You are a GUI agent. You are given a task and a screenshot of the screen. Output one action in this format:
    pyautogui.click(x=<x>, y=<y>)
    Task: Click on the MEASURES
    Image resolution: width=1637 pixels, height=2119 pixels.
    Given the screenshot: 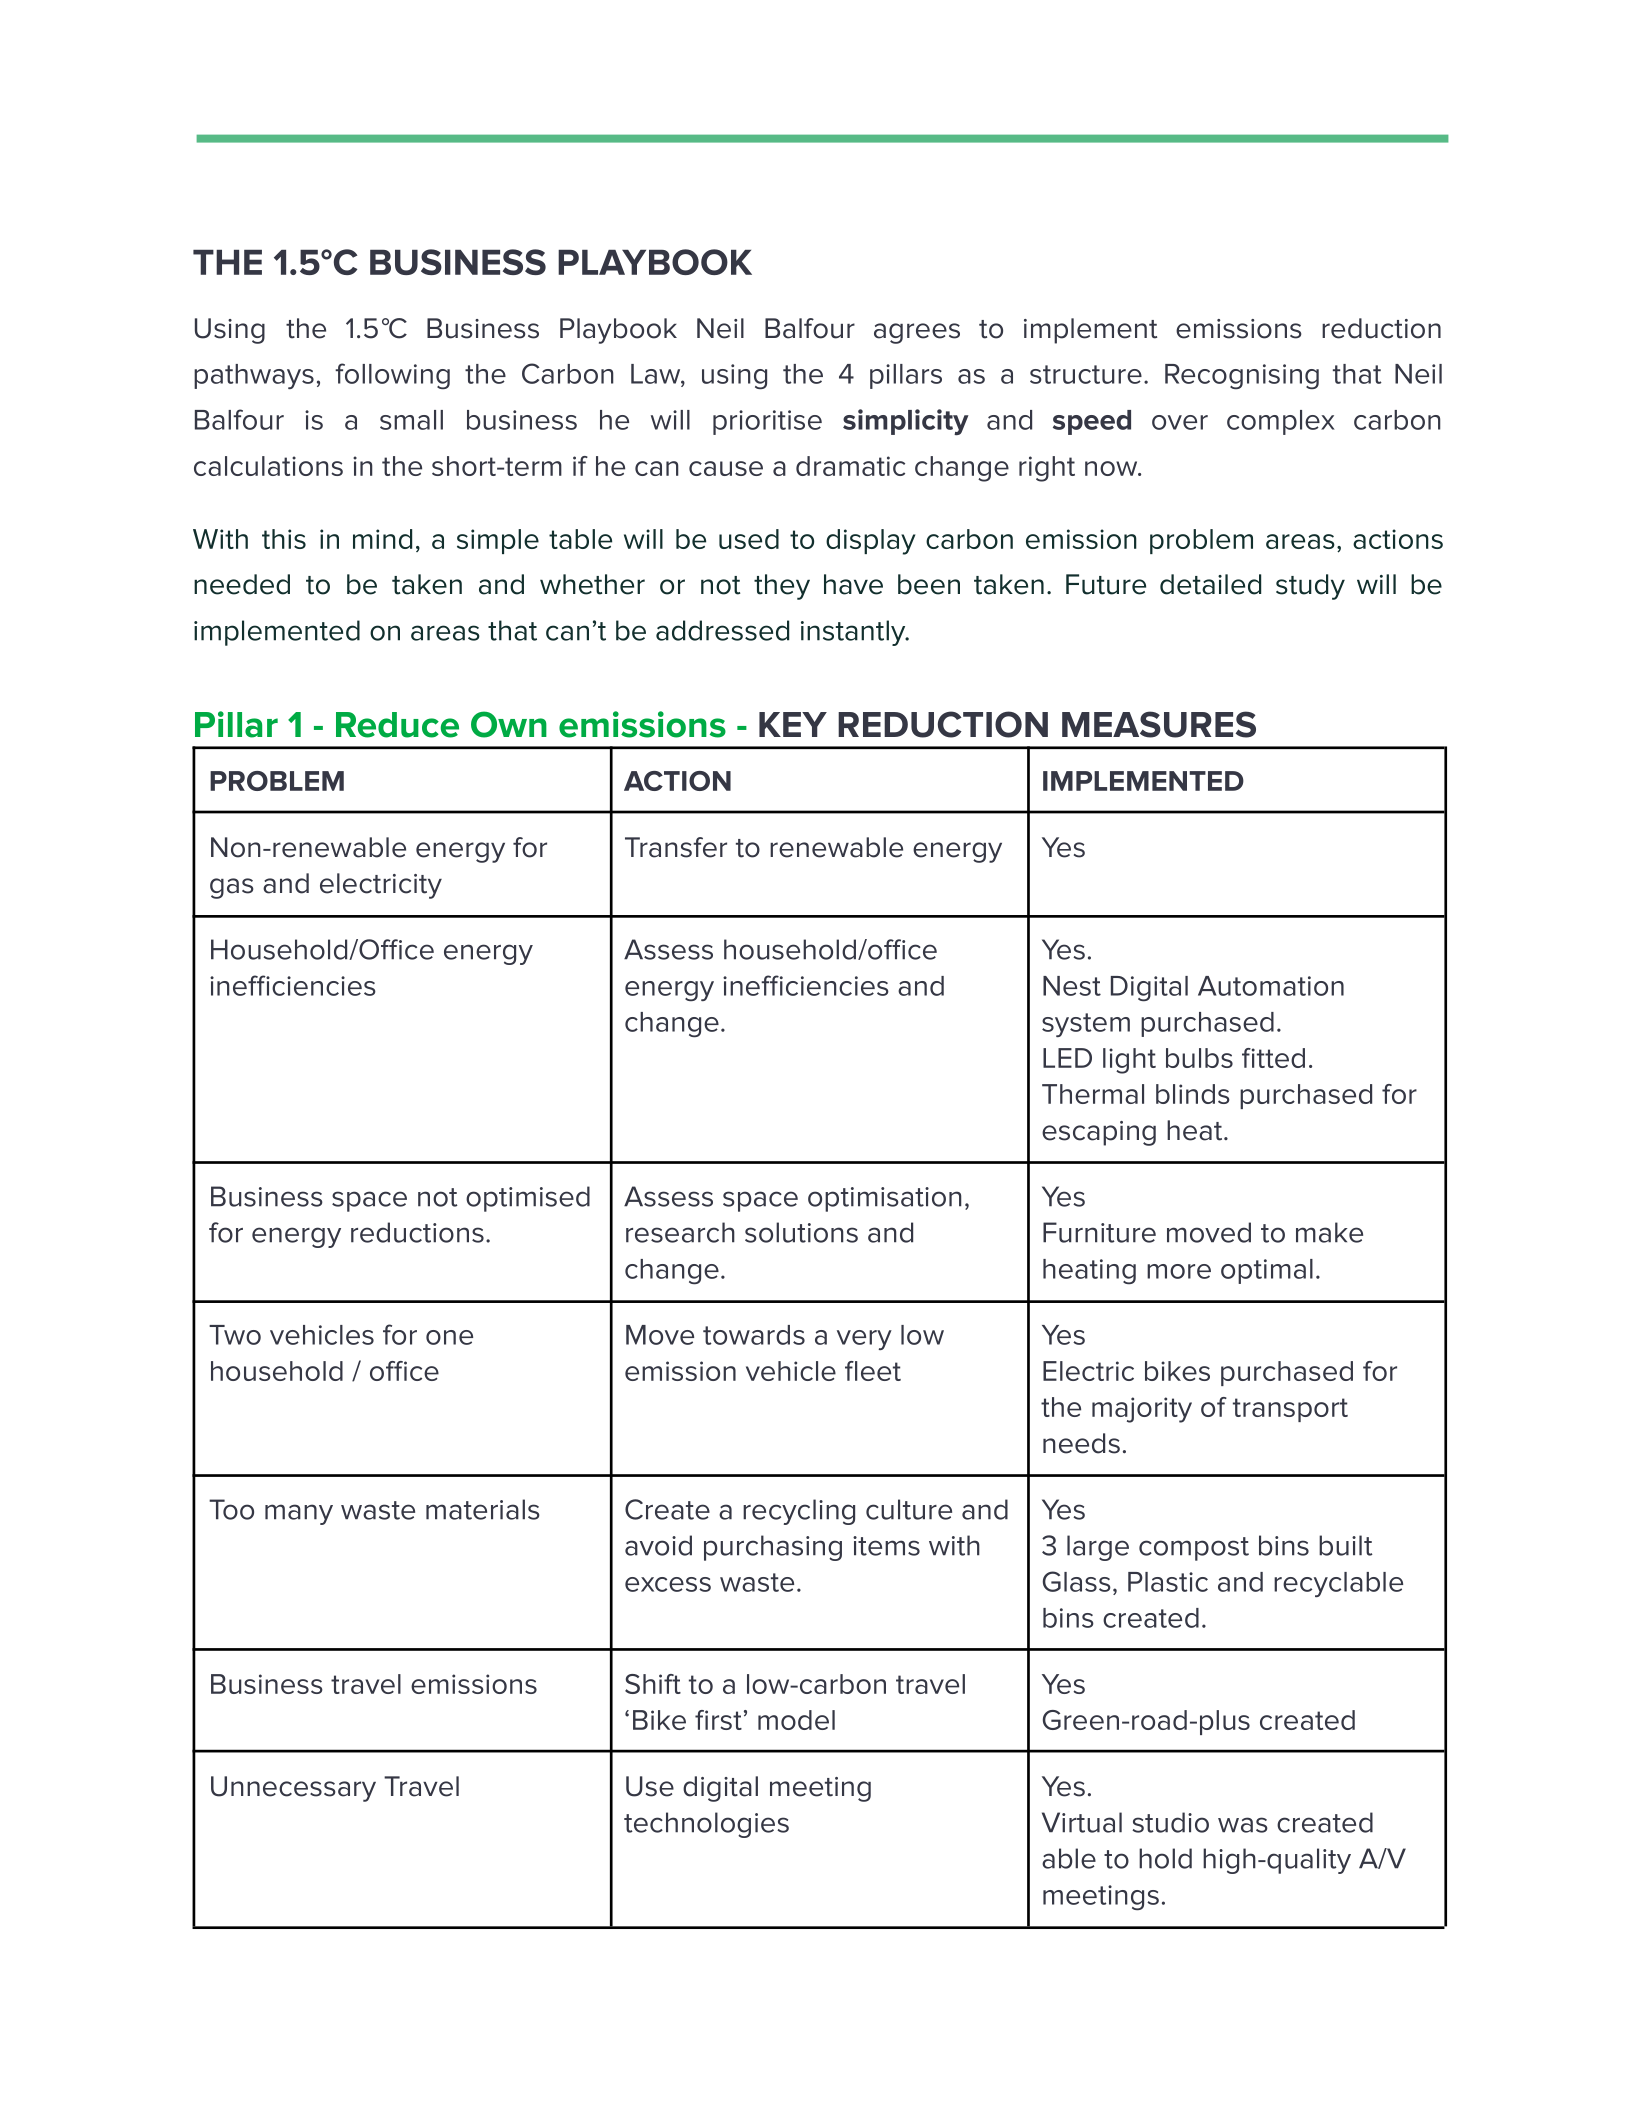 What is the action you would take?
    pyautogui.click(x=1159, y=724)
